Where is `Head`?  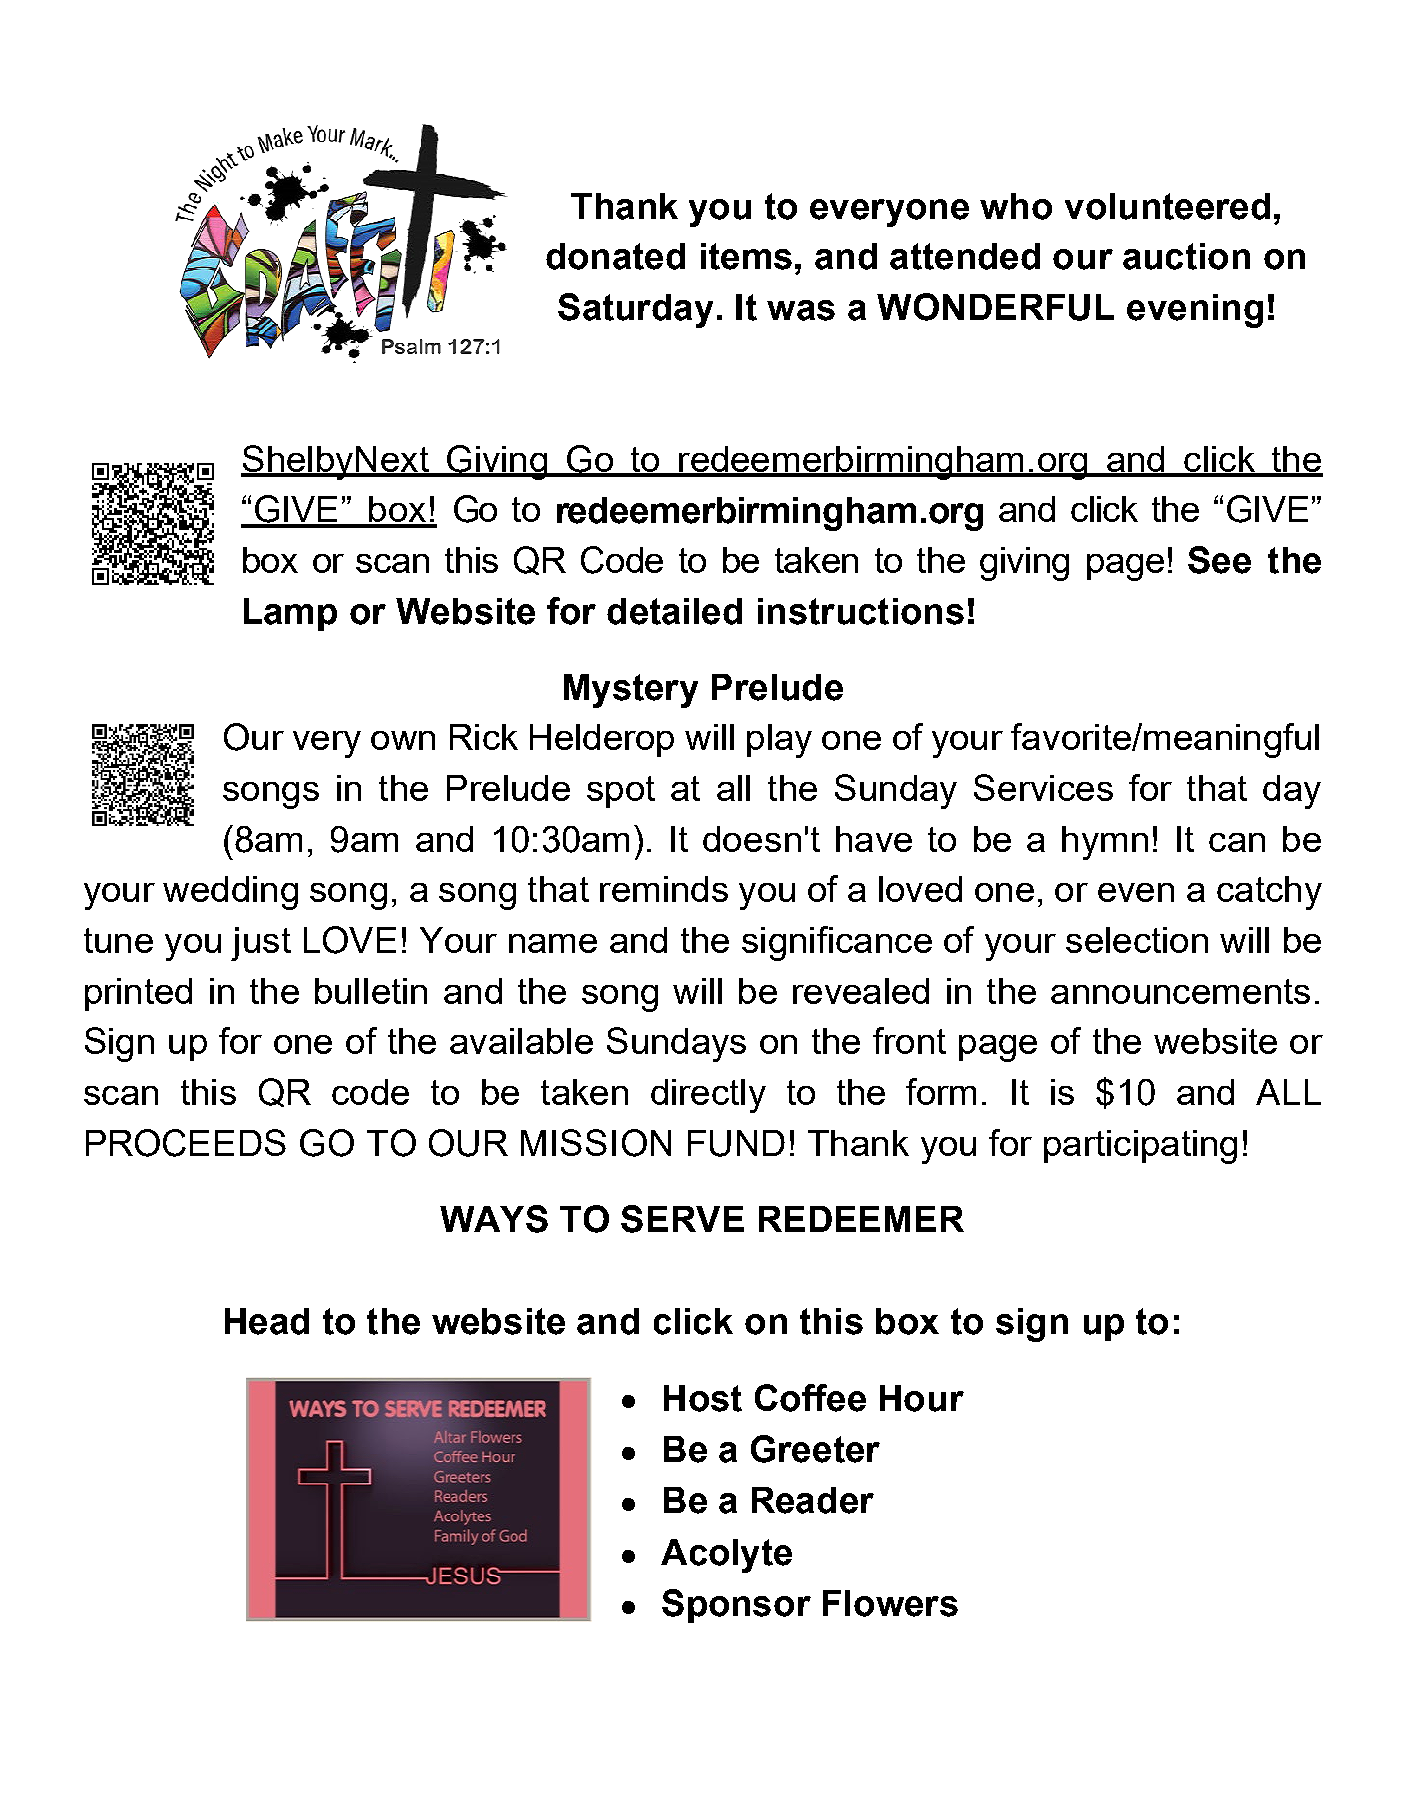 Head is located at coordinates (267, 1321).
